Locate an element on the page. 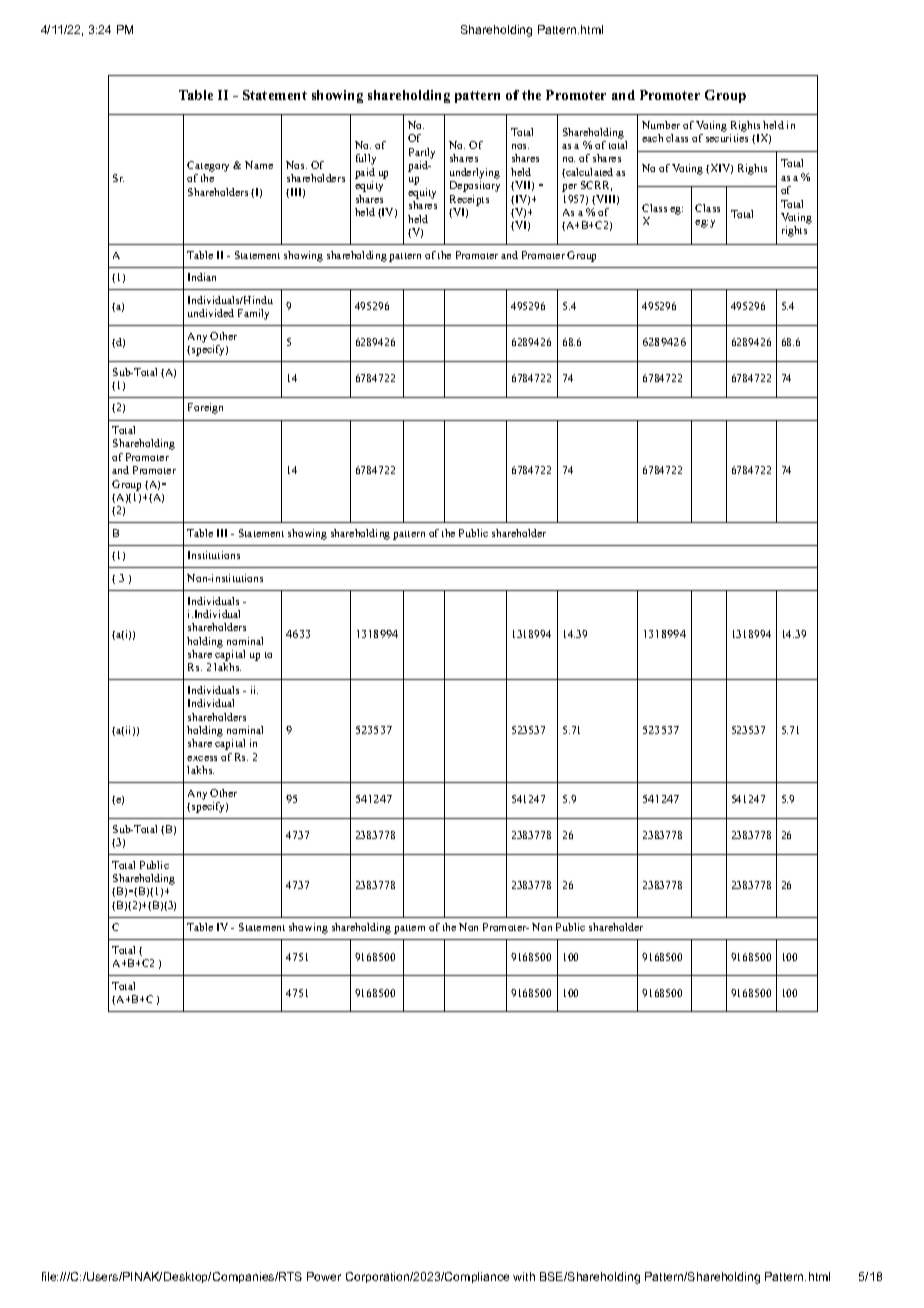  underlying is located at coordinates (475, 173).
